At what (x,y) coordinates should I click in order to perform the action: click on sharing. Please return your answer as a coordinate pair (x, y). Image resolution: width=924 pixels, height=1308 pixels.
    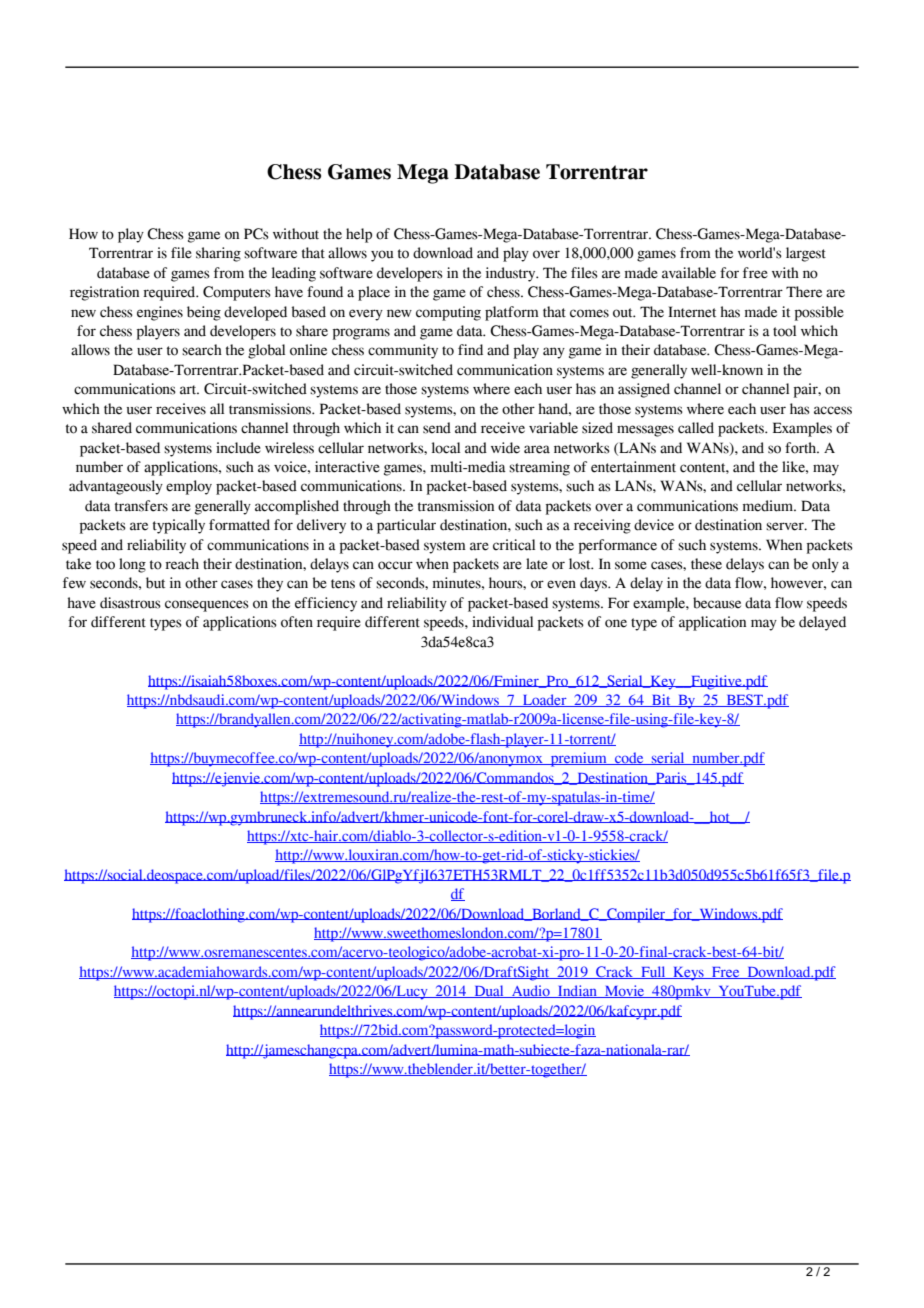
    Looking at the image, I should click on (218, 254).
